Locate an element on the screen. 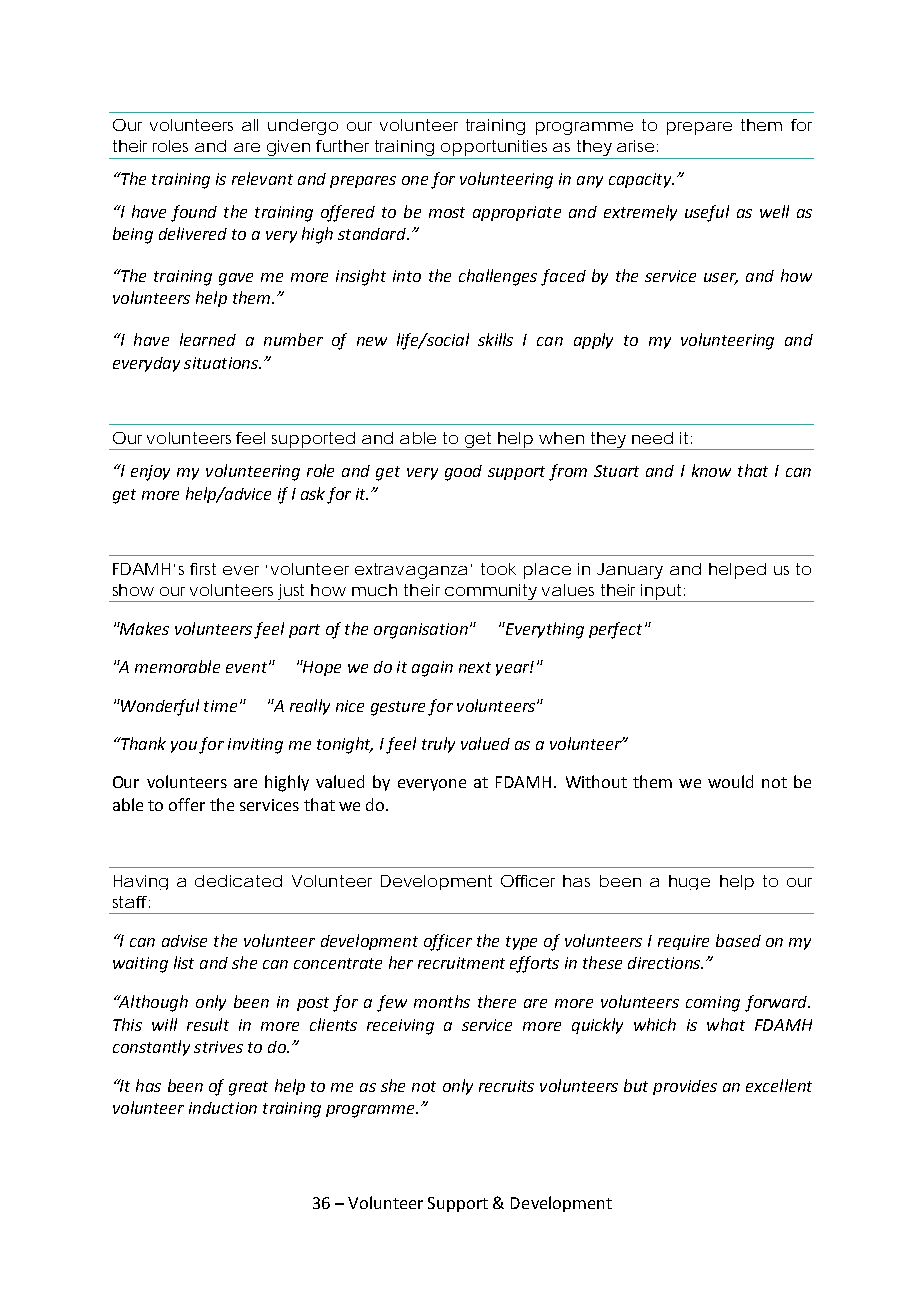 This screenshot has height=1308, width=924. Makes is located at coordinates (143, 628).
